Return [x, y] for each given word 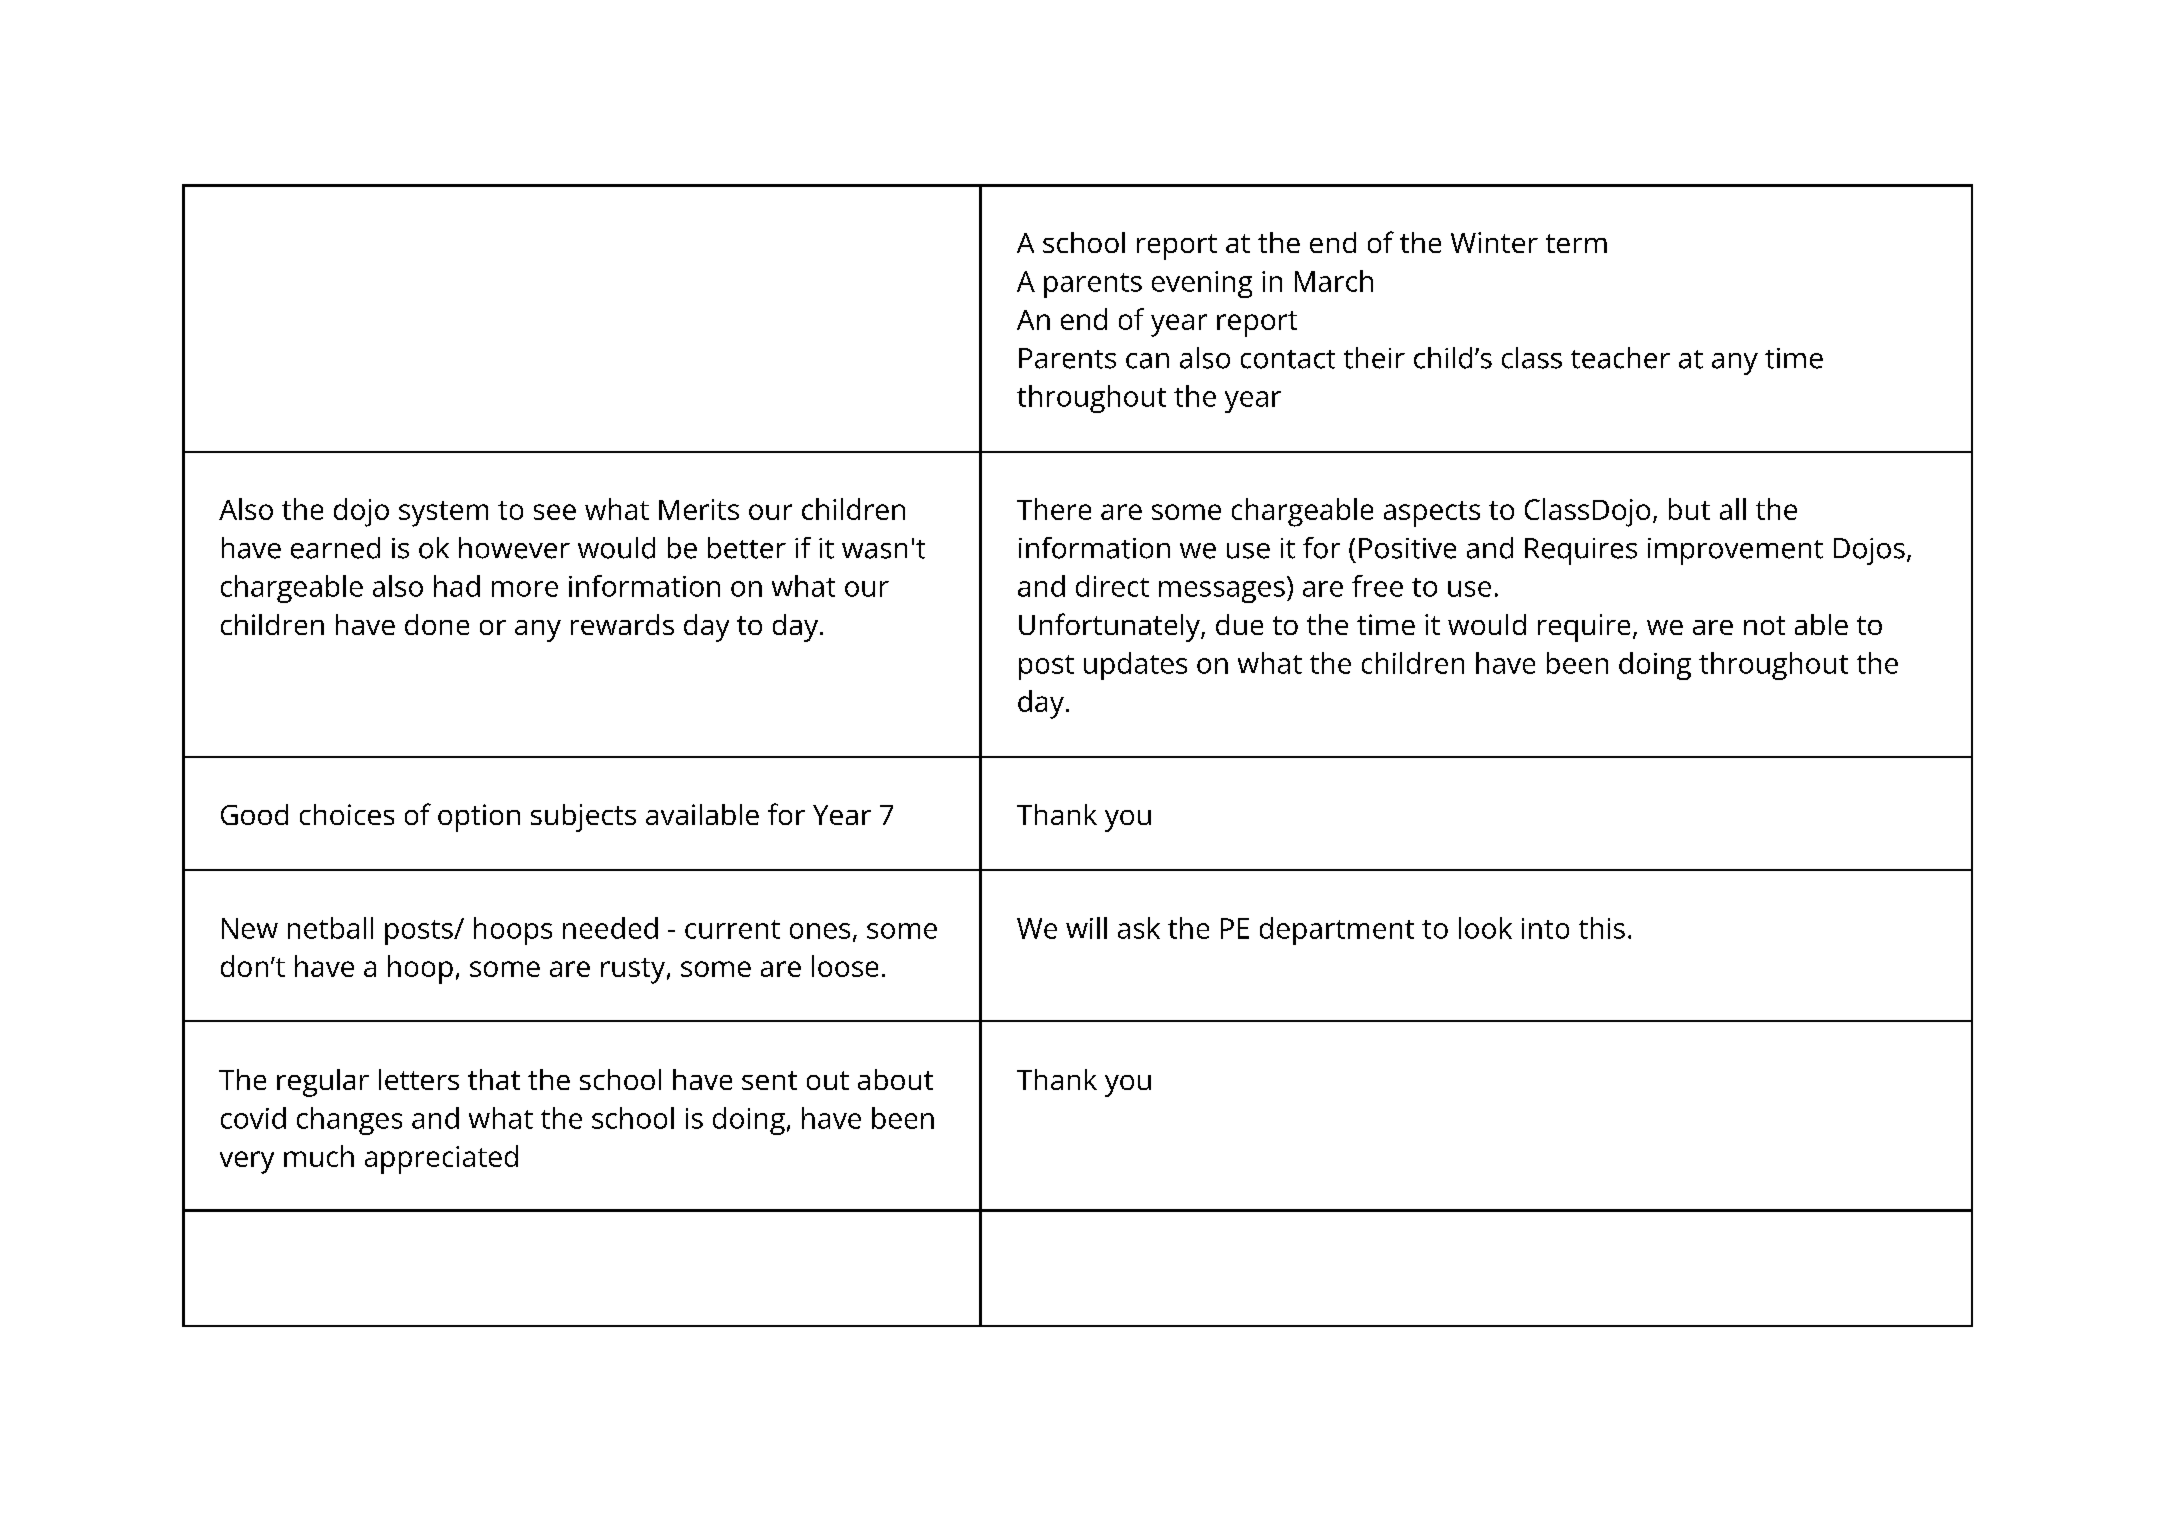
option [479, 818]
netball [330, 928]
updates [1135, 666]
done [437, 624]
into [1545, 928]
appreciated [441, 1159]
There [1054, 509]
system [443, 514]
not [1764, 625]
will [1086, 928]
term [1576, 243]
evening [1202, 284]
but [1689, 509]
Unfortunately [1110, 627]
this [1602, 928]
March [1334, 281]
